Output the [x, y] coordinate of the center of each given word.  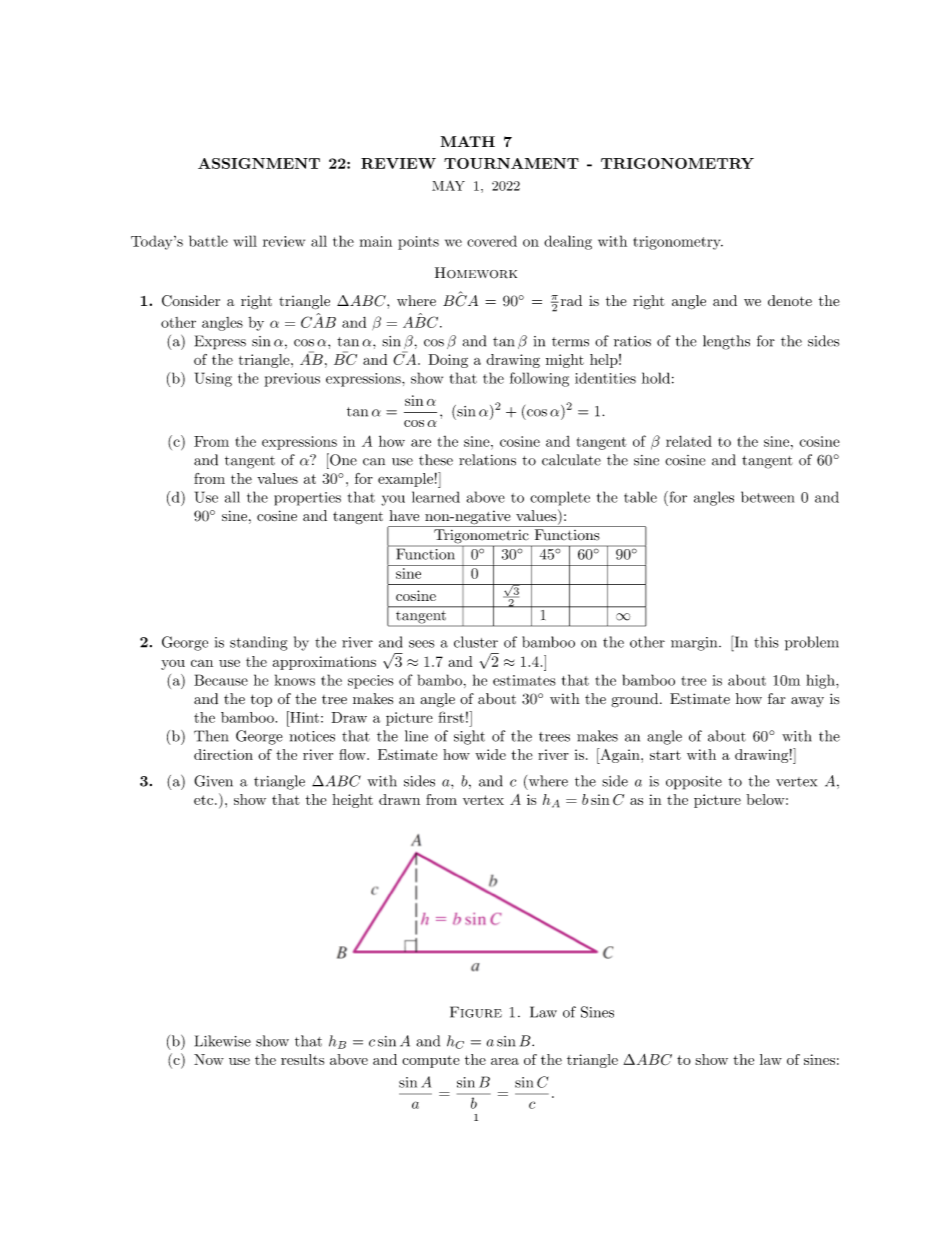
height [352, 801]
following [539, 379]
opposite [694, 783]
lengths [726, 342]
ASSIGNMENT [259, 163]
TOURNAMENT [511, 163]
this [766, 642]
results [302, 1059]
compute [431, 1062]
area [505, 1061]
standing [258, 643]
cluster [476, 642]
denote [790, 300]
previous [292, 380]
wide [490, 754]
